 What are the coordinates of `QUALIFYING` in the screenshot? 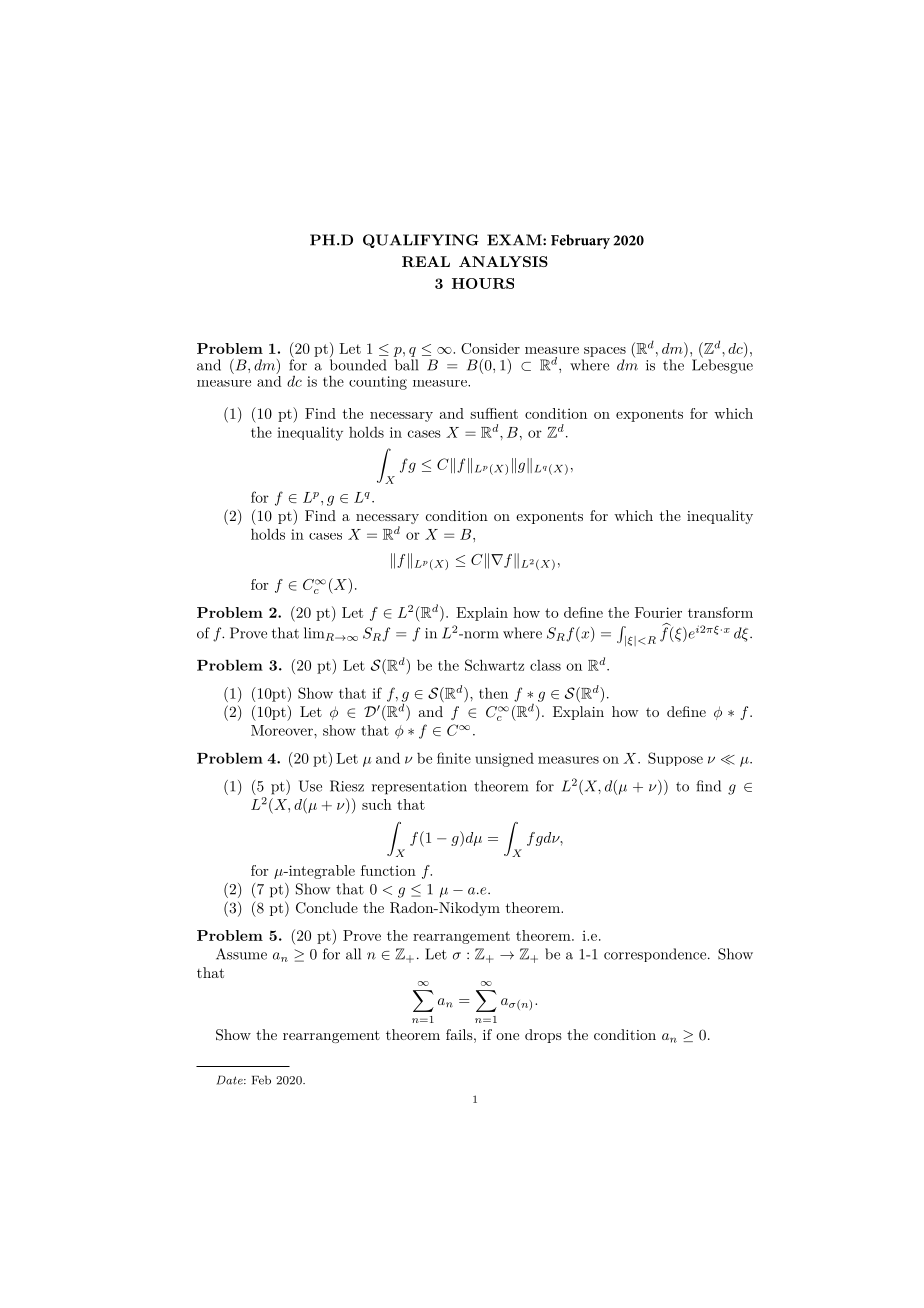 It's located at (421, 241).
